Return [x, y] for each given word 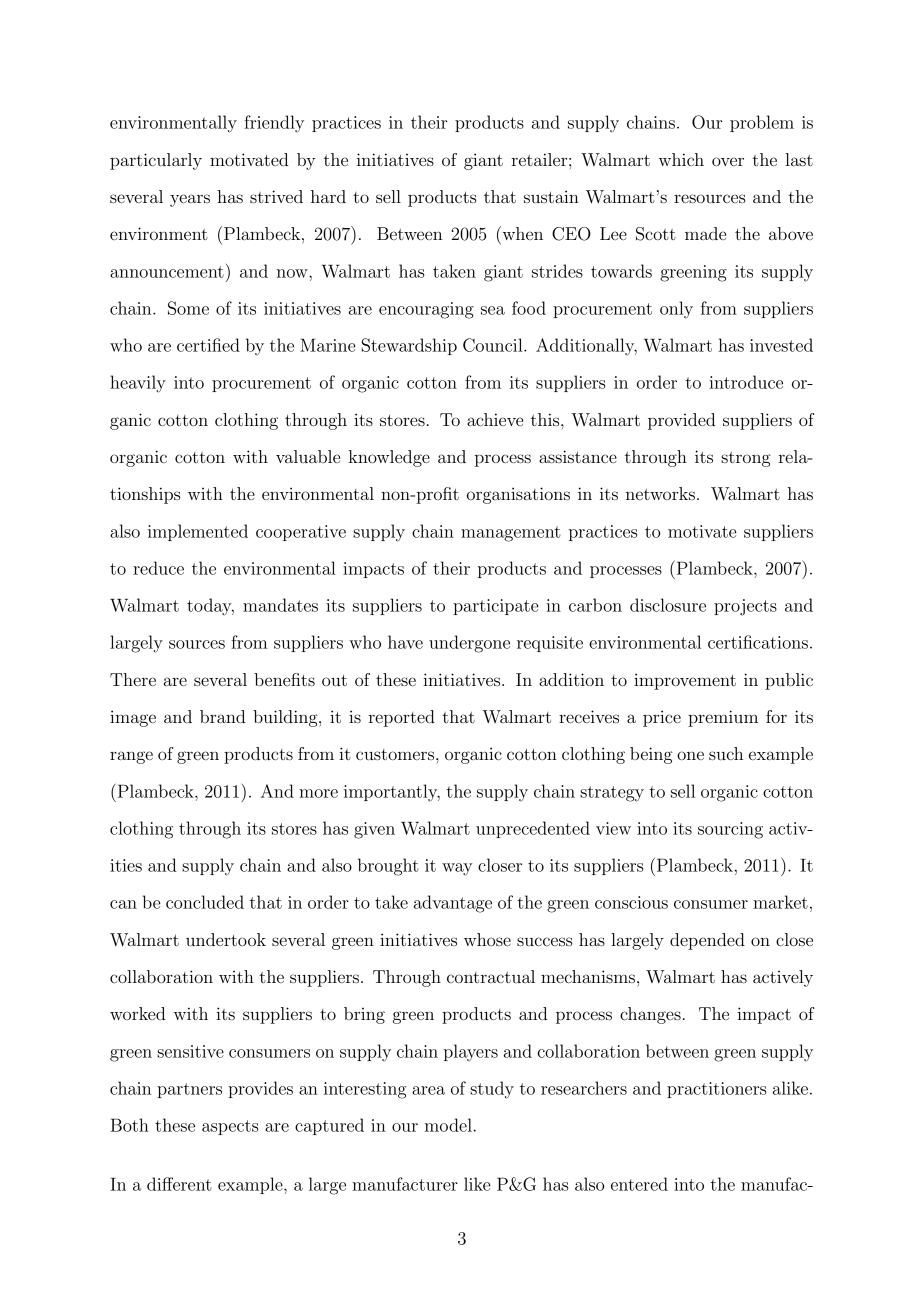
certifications [758, 642]
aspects [230, 1127]
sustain [551, 196]
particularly [156, 161]
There [133, 679]
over [728, 161]
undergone [469, 644]
